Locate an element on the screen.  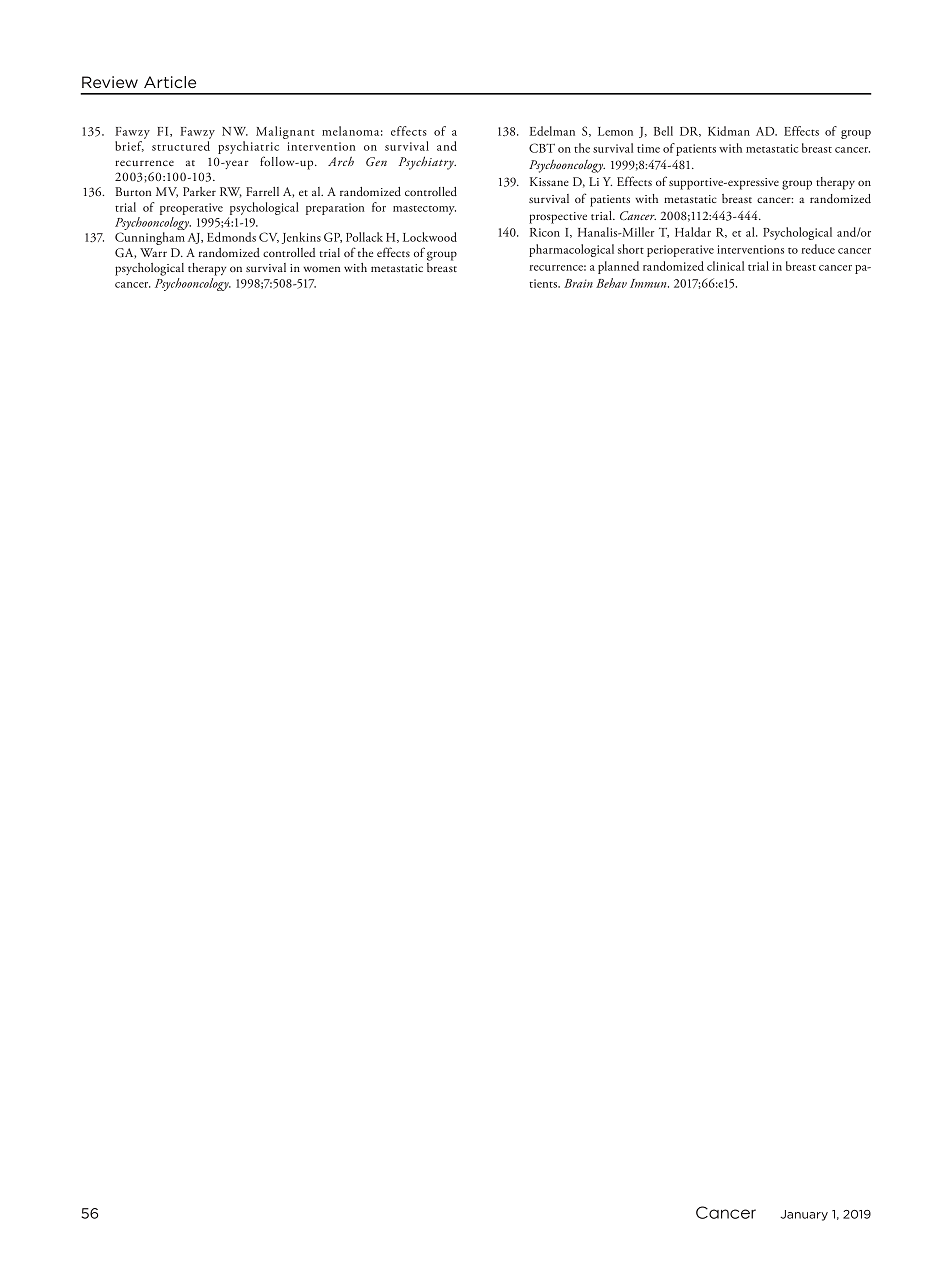
Psychiatry is located at coordinates (427, 163).
